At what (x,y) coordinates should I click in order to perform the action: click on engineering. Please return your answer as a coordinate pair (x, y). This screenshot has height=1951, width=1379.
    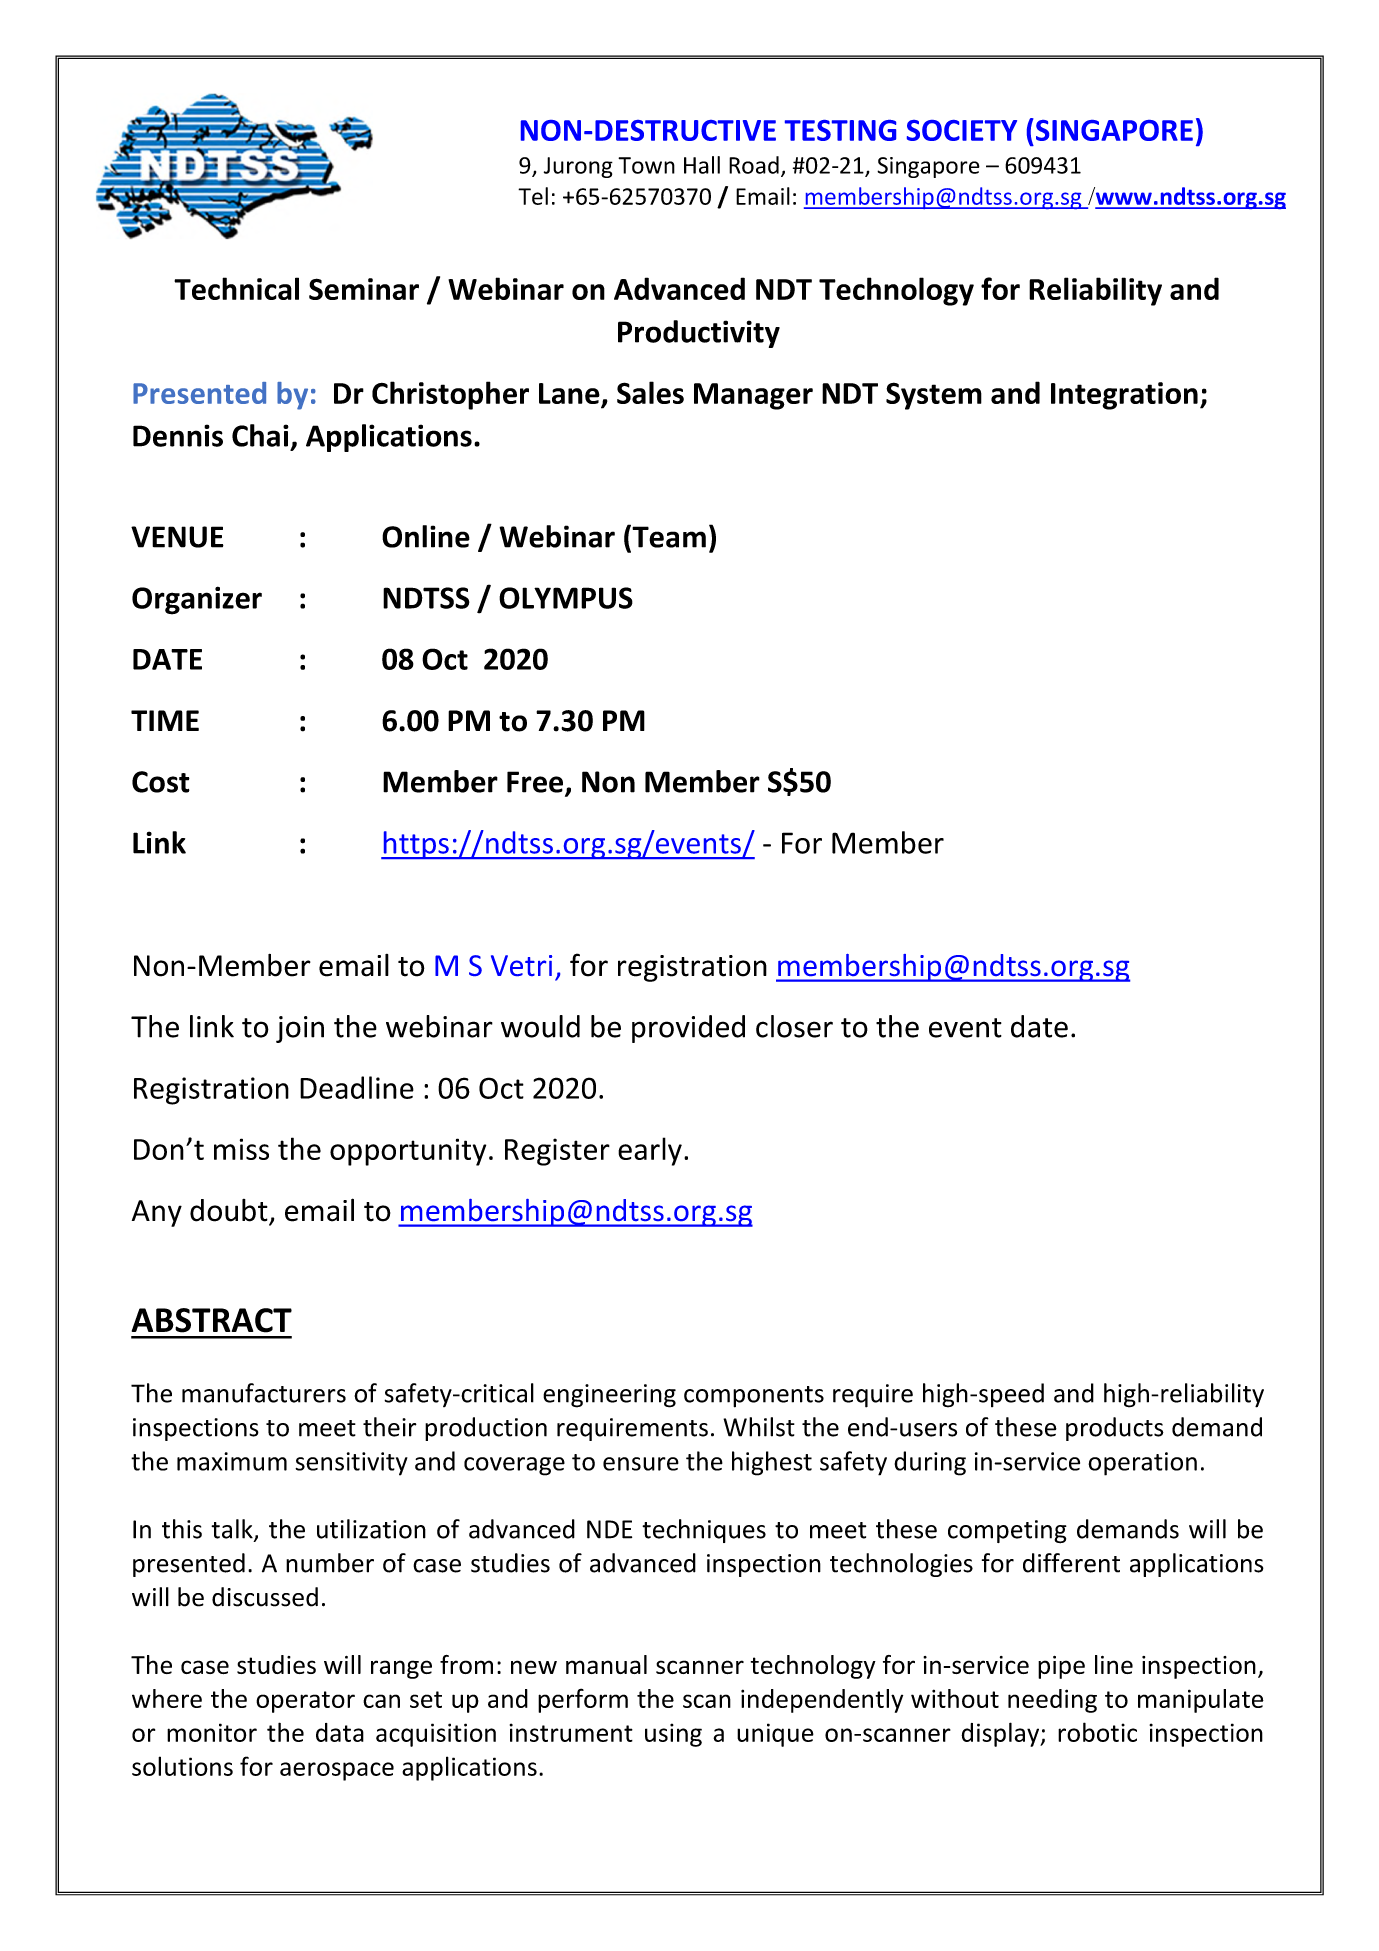
    Looking at the image, I should click on (609, 1396).
